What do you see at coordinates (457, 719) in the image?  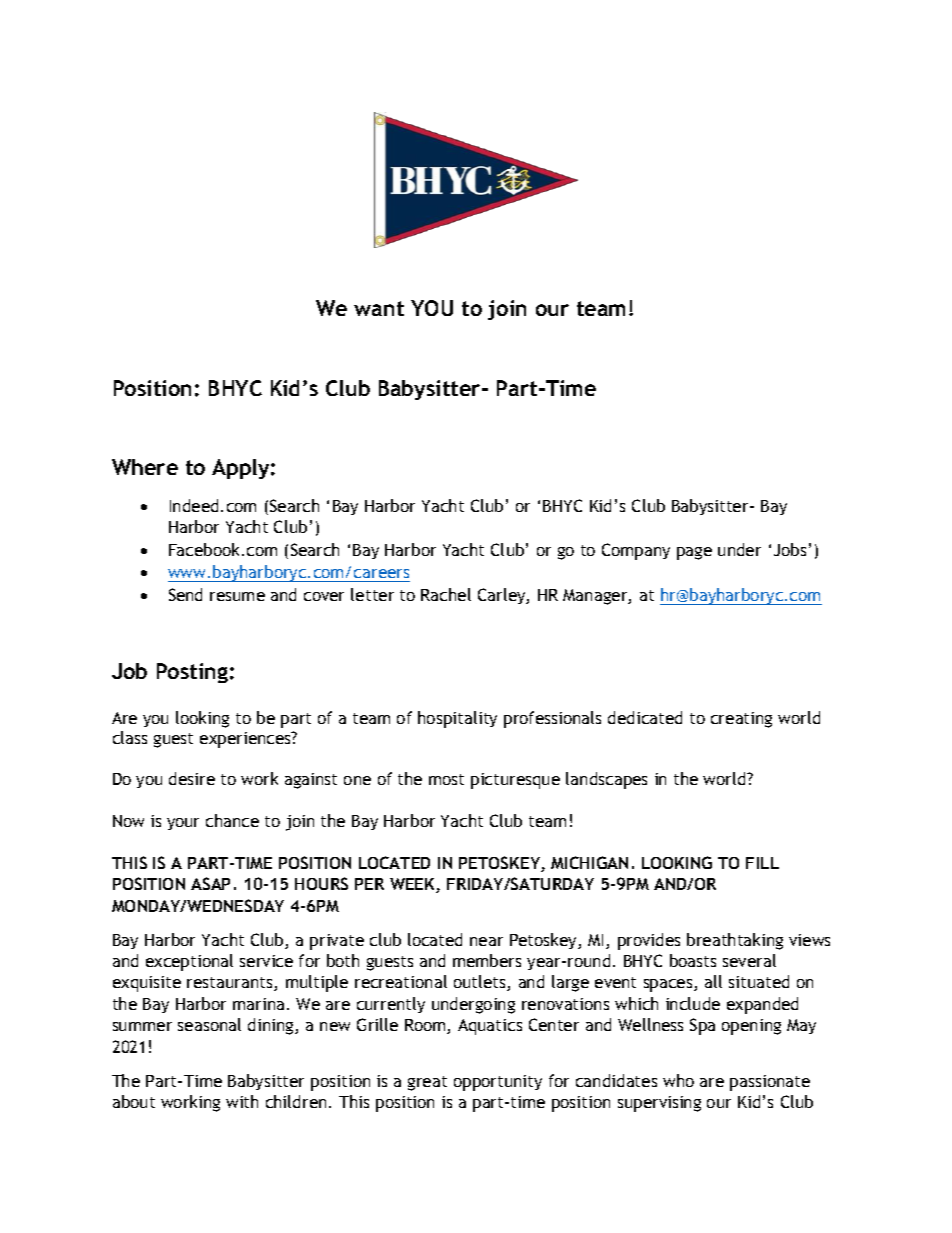 I see `hospitality` at bounding box center [457, 719].
